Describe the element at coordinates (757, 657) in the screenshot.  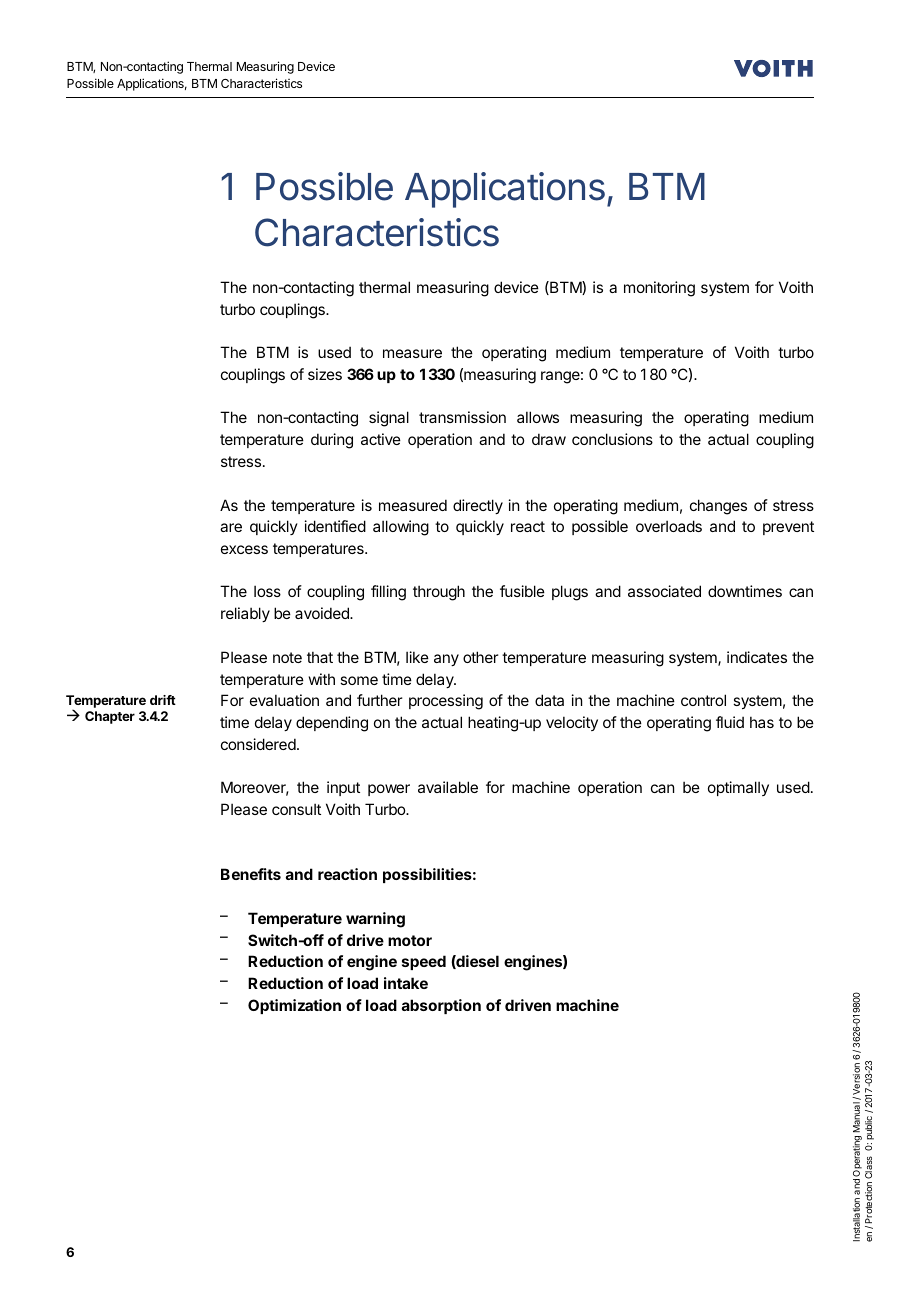
I see `indicates` at that location.
